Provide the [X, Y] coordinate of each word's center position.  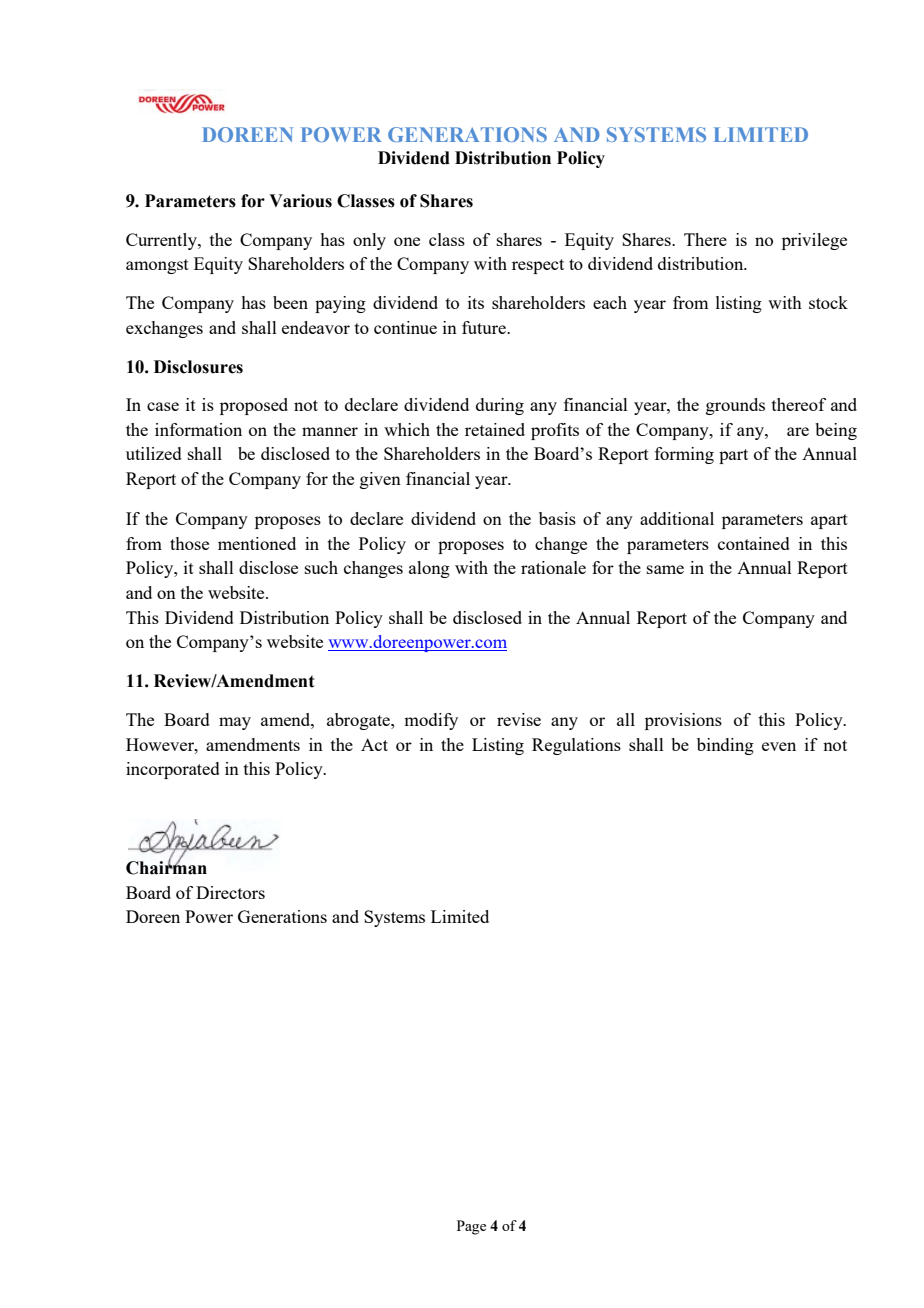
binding [725, 746]
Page [471, 1227]
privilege [814, 241]
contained [754, 543]
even [779, 746]
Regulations [576, 746]
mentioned [257, 543]
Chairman [166, 867]
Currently [162, 241]
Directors [230, 892]
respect [538, 266]
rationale [553, 567]
